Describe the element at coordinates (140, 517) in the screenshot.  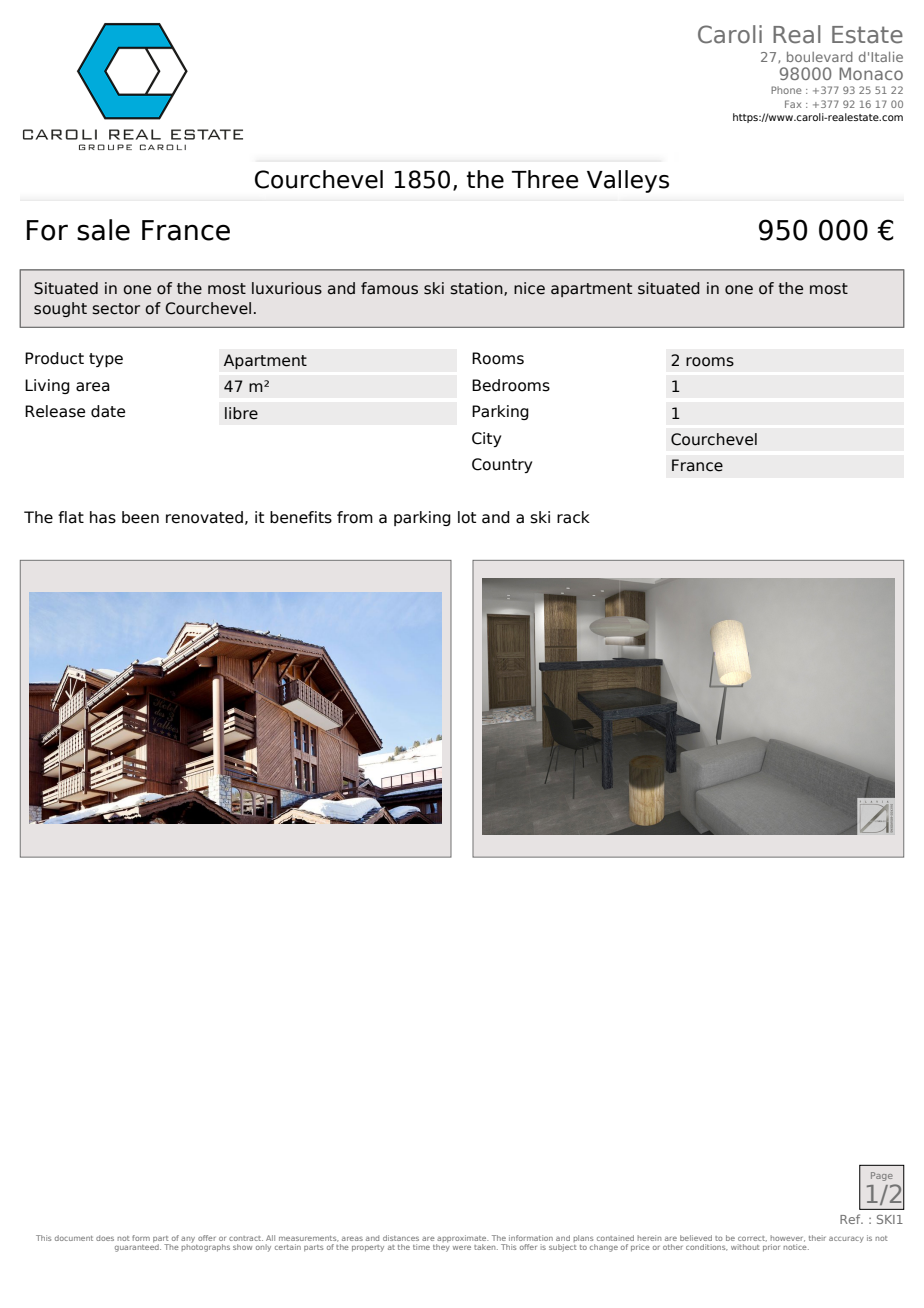
I see `been` at that location.
